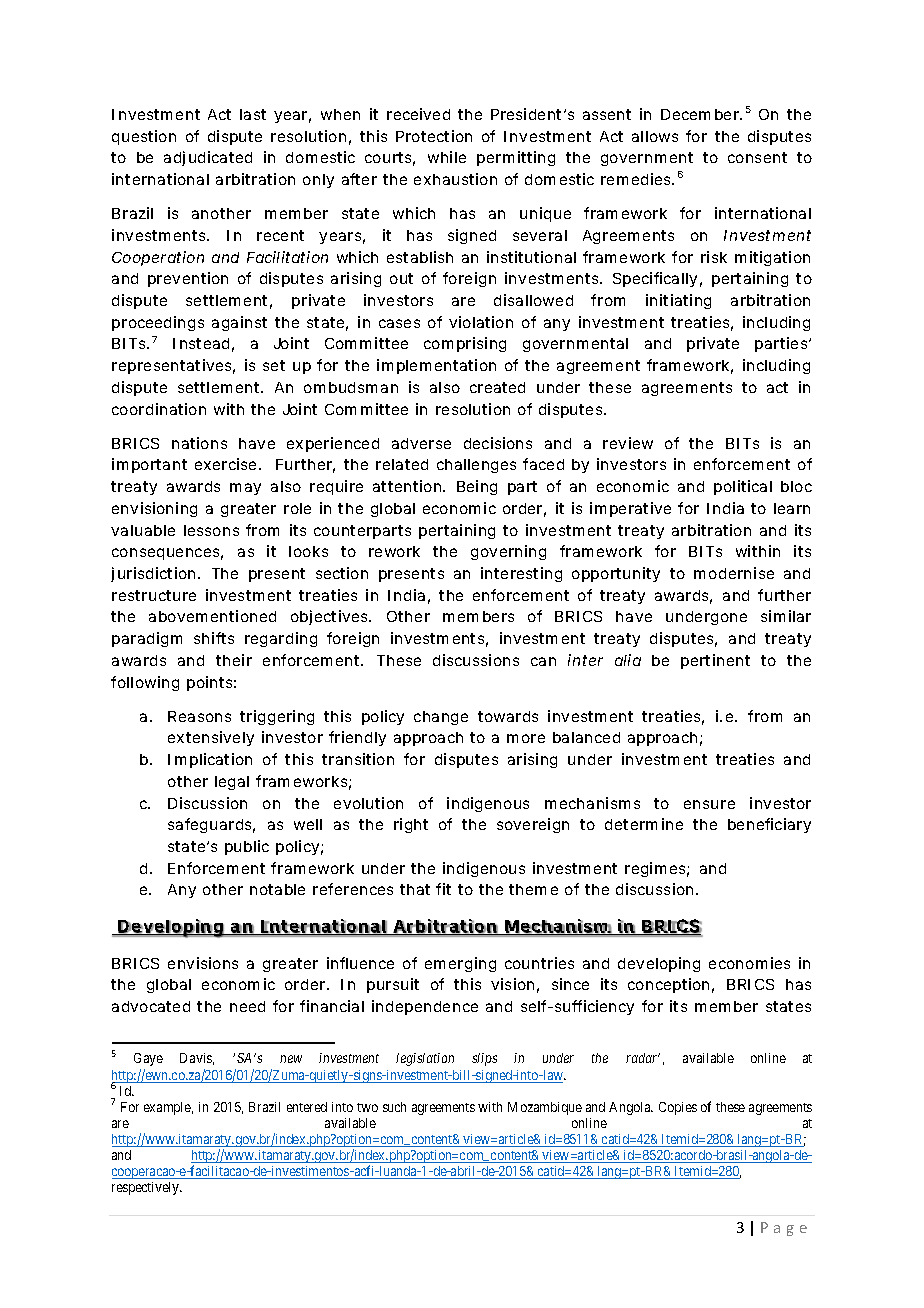 This document has height=1308, width=924. Describe the element at coordinates (277, 889) in the document. I see `notable` at that location.
